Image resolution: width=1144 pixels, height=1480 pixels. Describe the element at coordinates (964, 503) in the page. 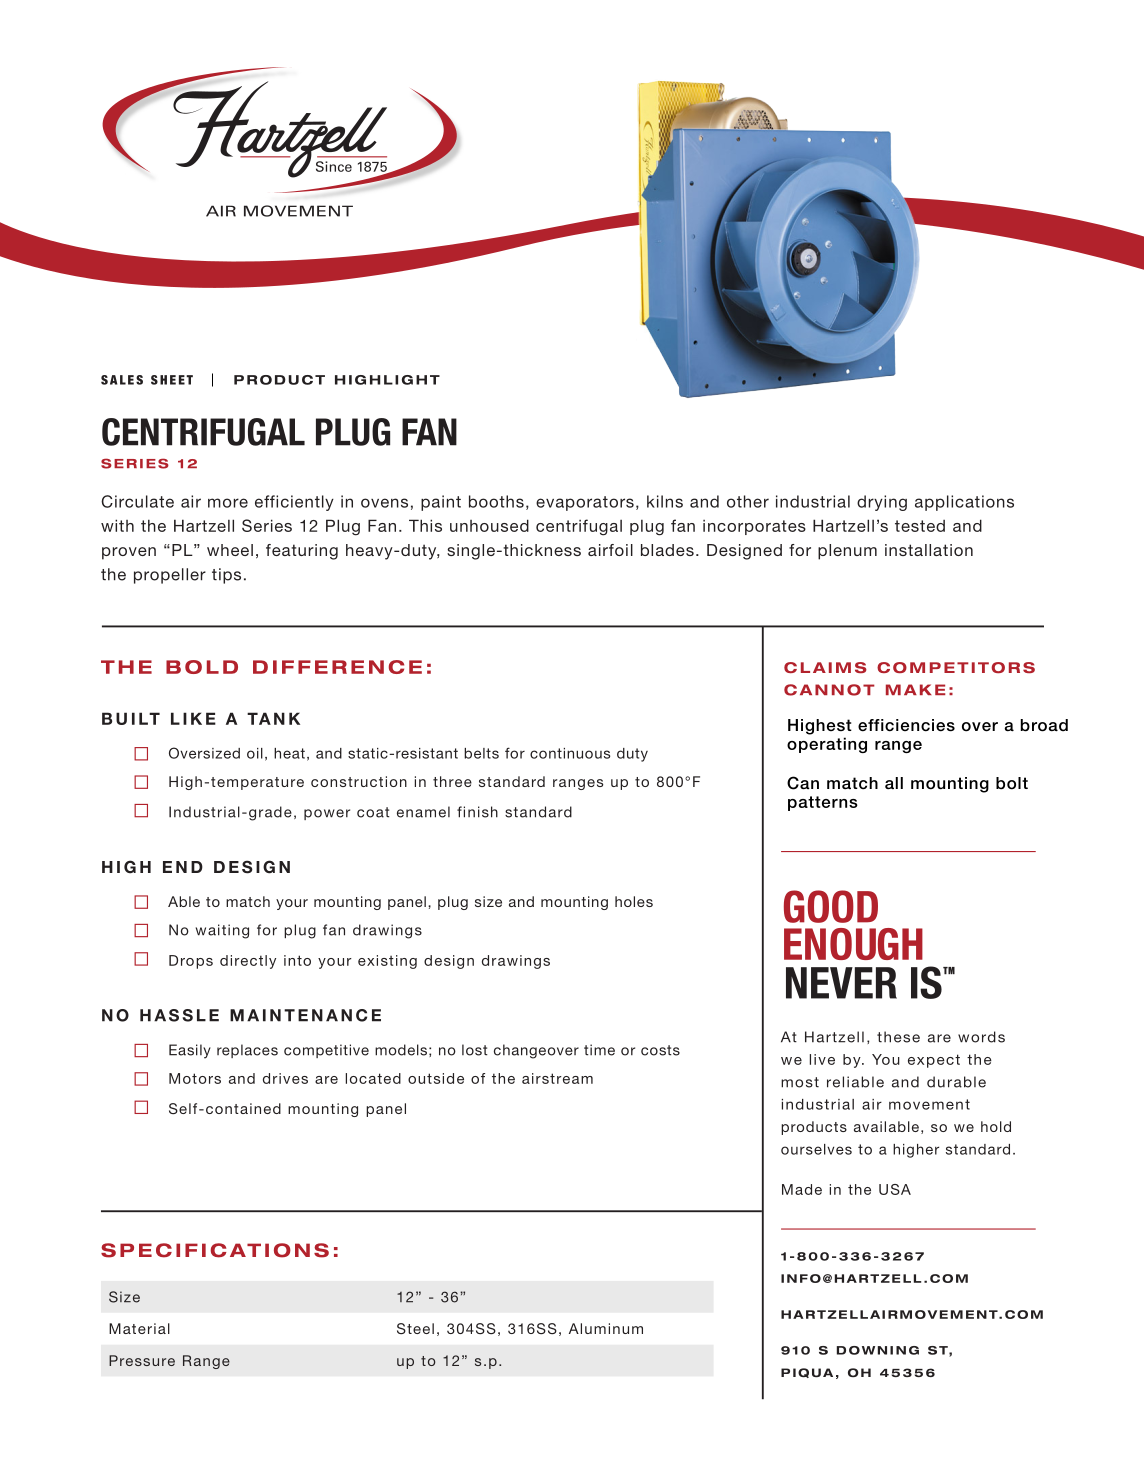

I see `applications` at that location.
